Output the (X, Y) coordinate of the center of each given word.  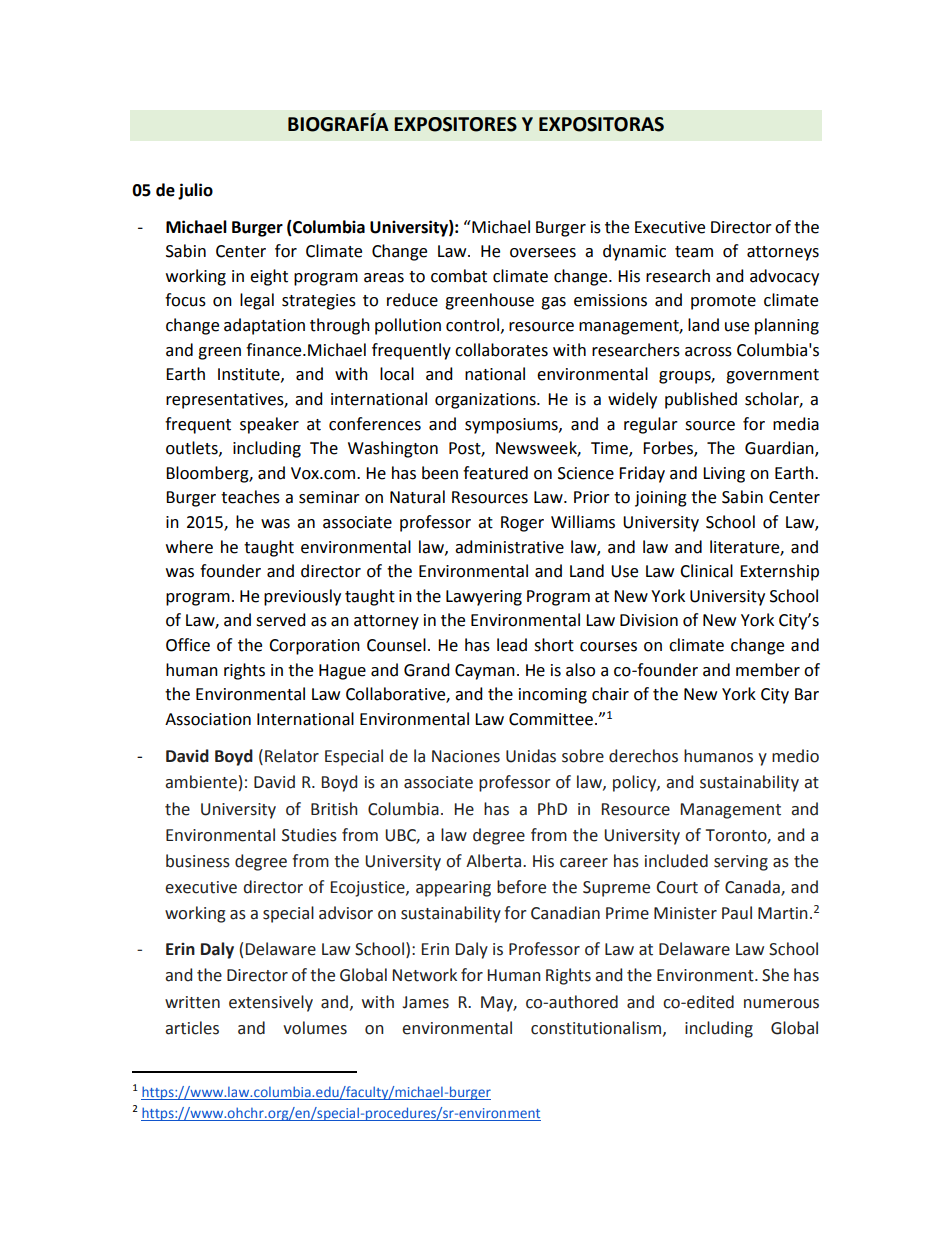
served (281, 620)
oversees (543, 253)
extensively (271, 1003)
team (694, 252)
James (425, 1002)
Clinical (706, 571)
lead (512, 645)
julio (195, 191)
